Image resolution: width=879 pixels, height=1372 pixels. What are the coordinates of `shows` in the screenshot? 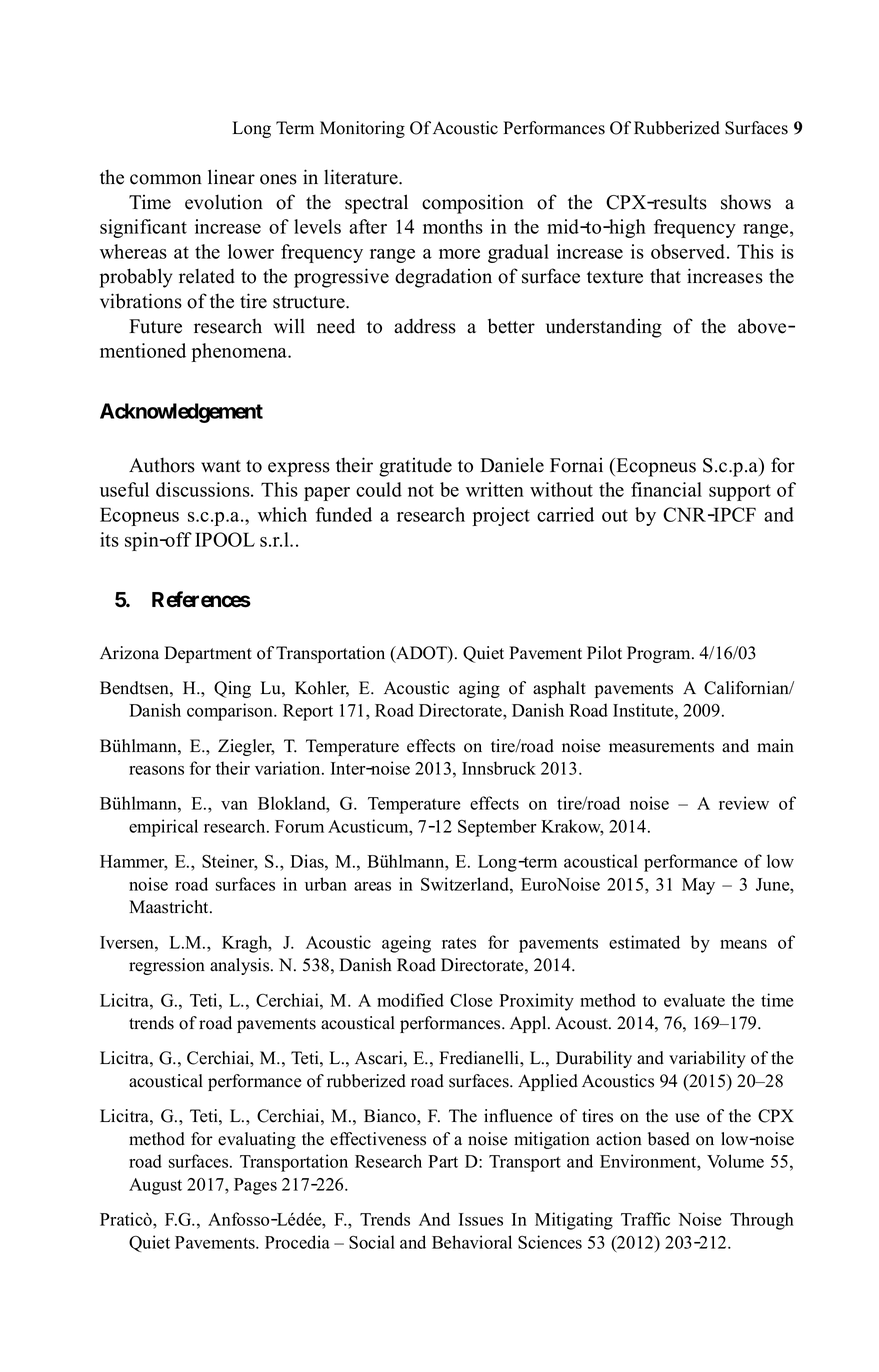 It's located at (746, 202).
